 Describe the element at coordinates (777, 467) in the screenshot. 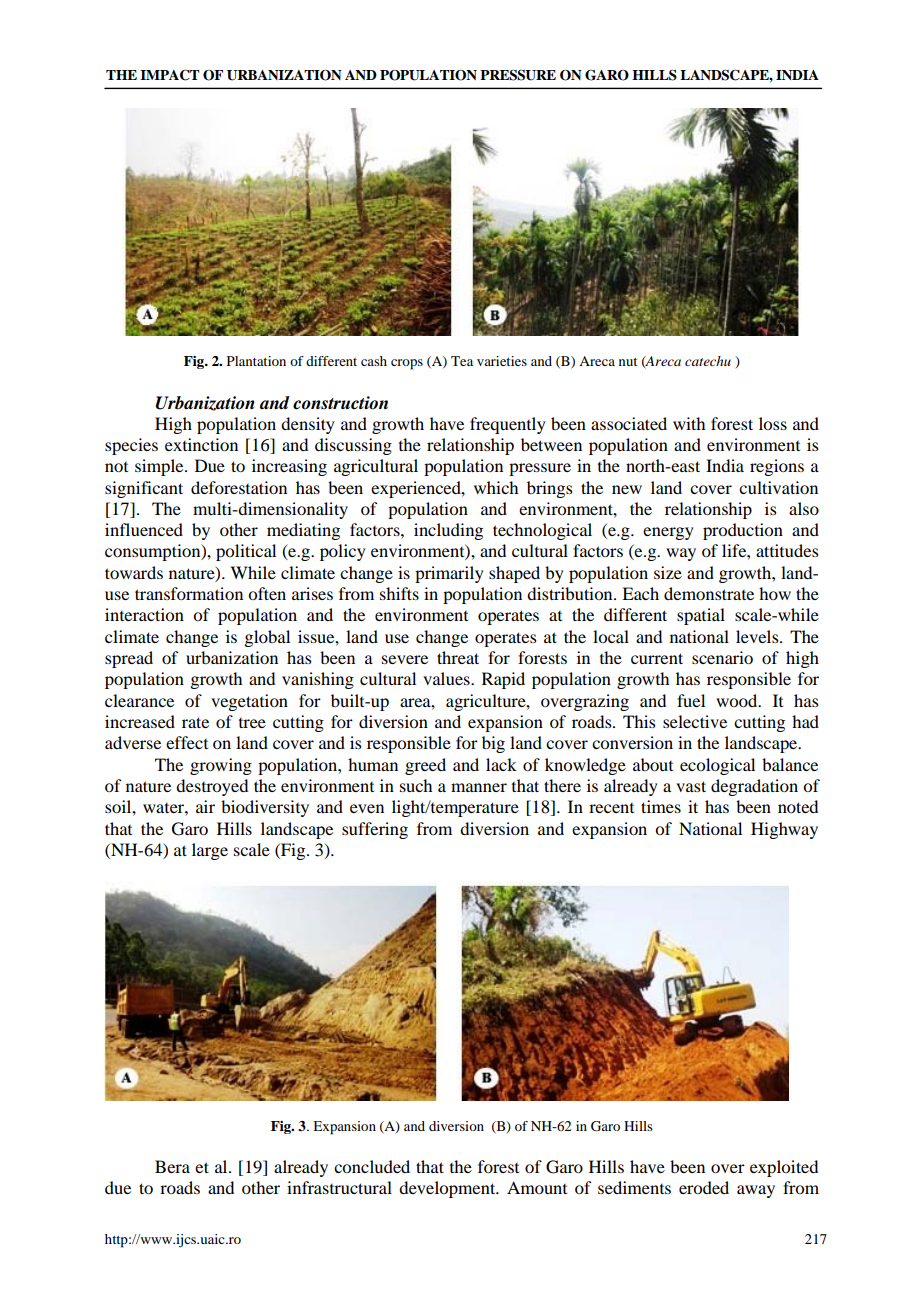

I see `regions` at that location.
